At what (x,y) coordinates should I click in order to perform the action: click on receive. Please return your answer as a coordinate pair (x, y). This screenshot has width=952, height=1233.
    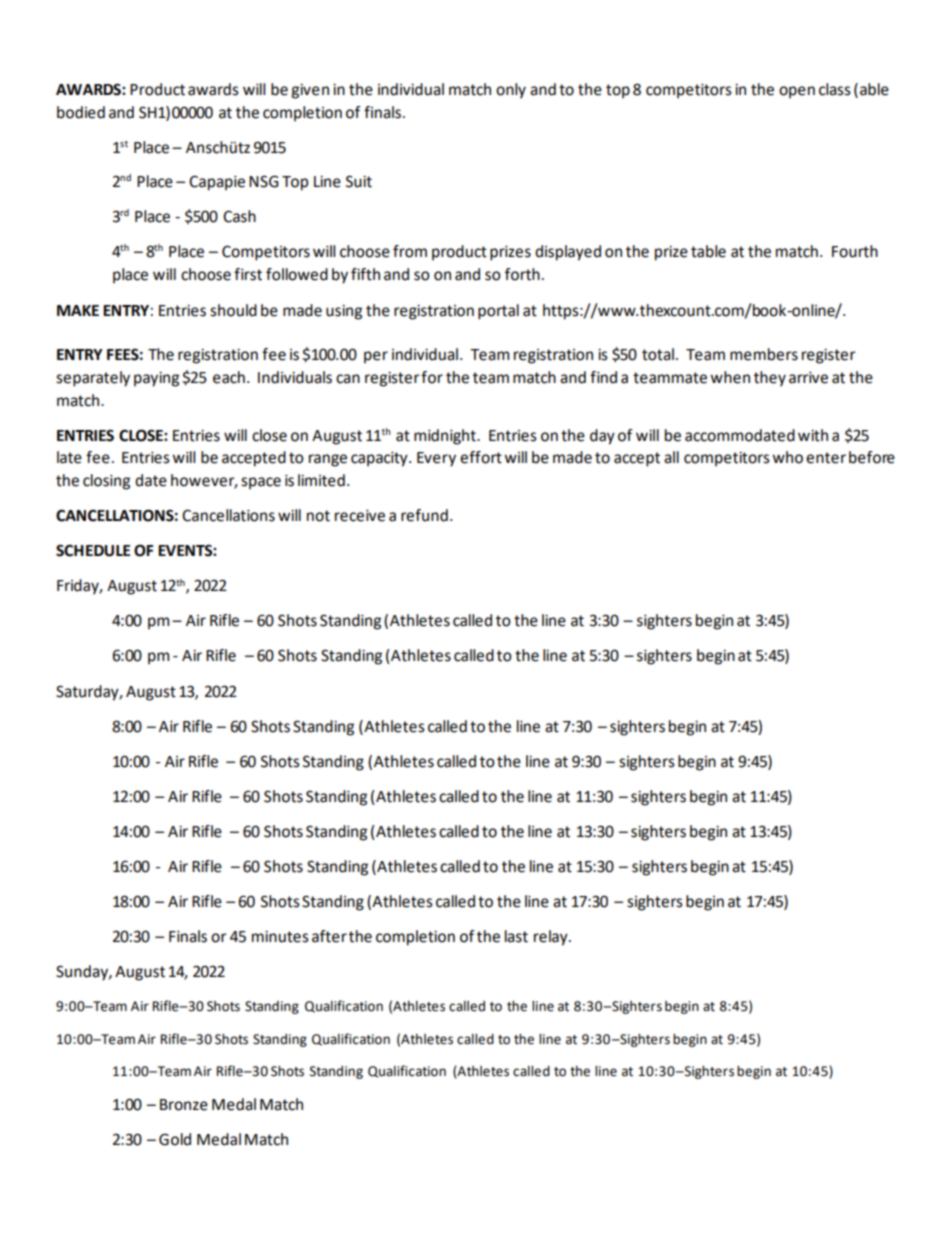
    Looking at the image, I should click on (360, 516).
